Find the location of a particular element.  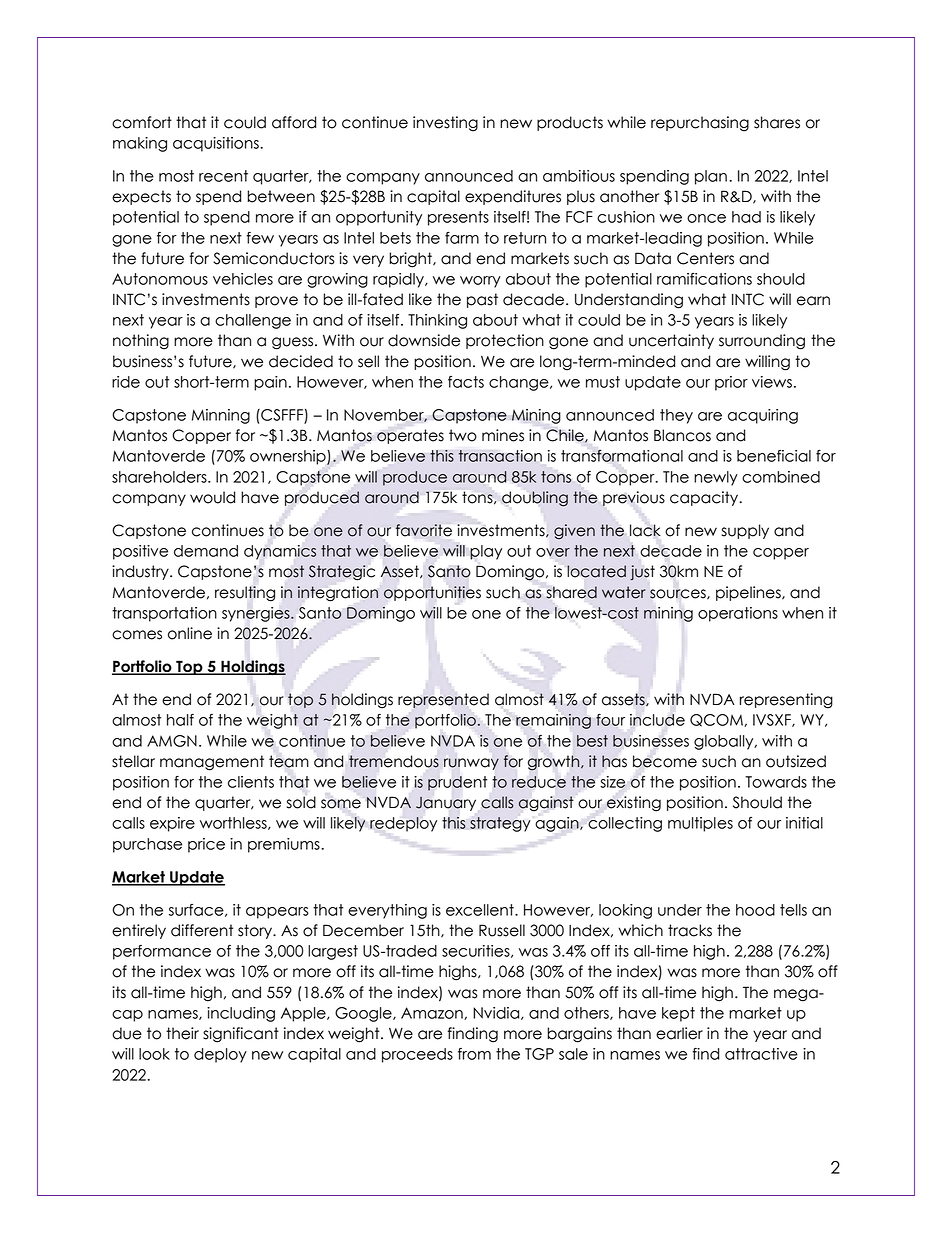

multiples is located at coordinates (700, 824).
